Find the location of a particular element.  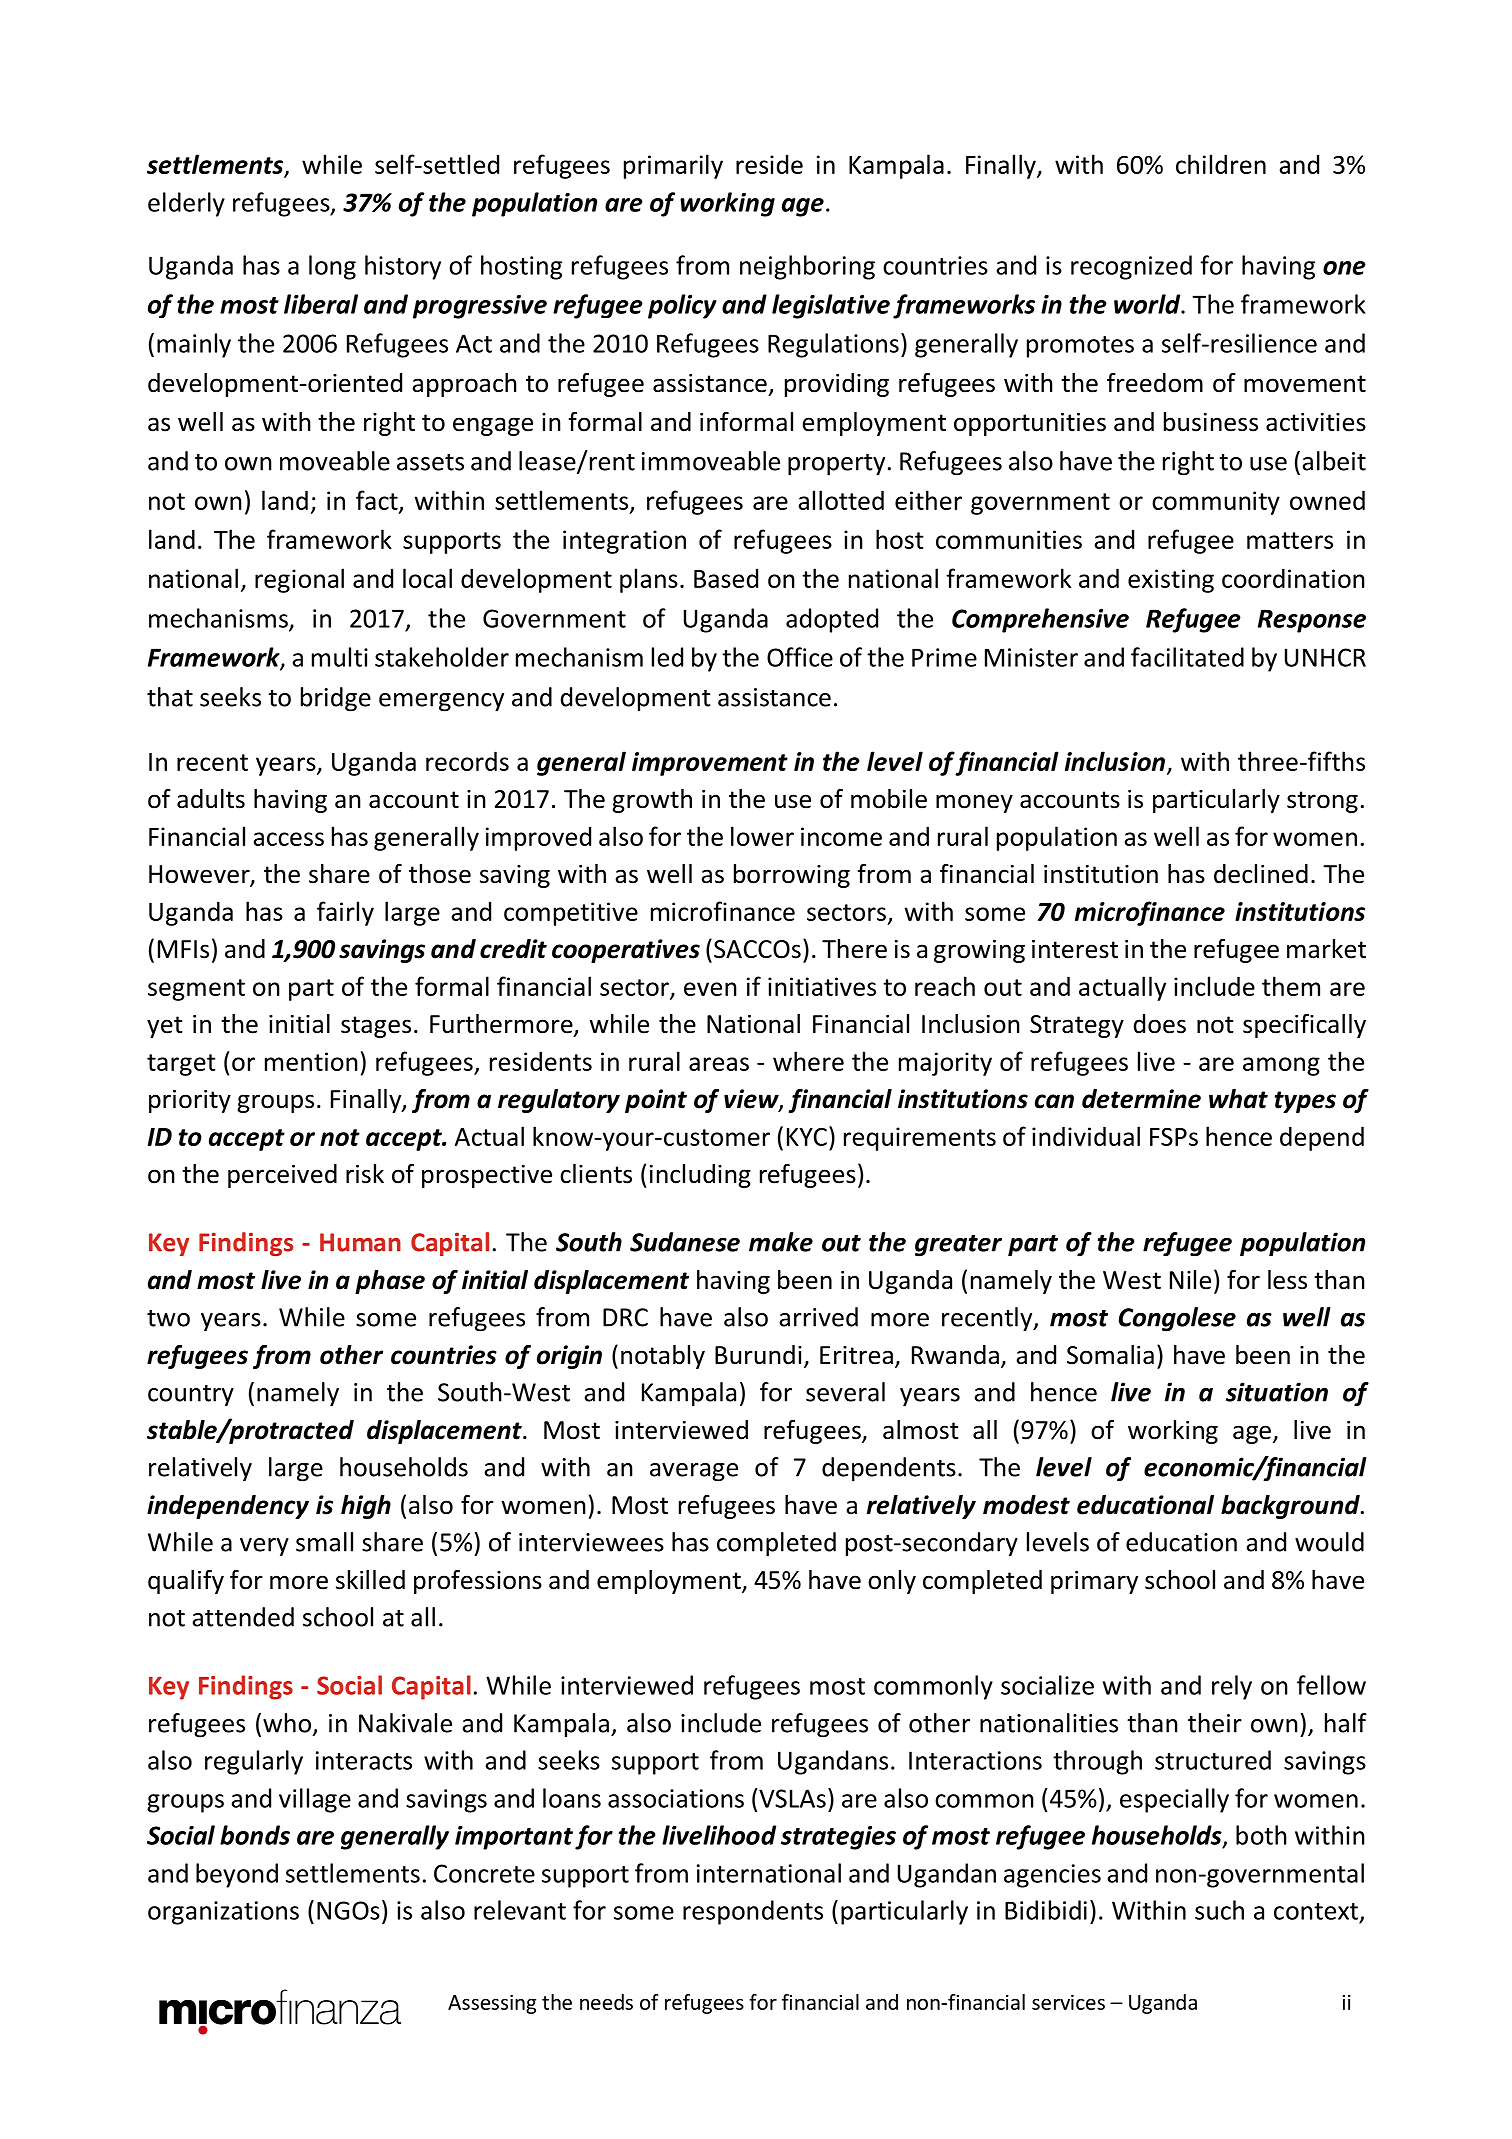

small is located at coordinates (324, 1542).
